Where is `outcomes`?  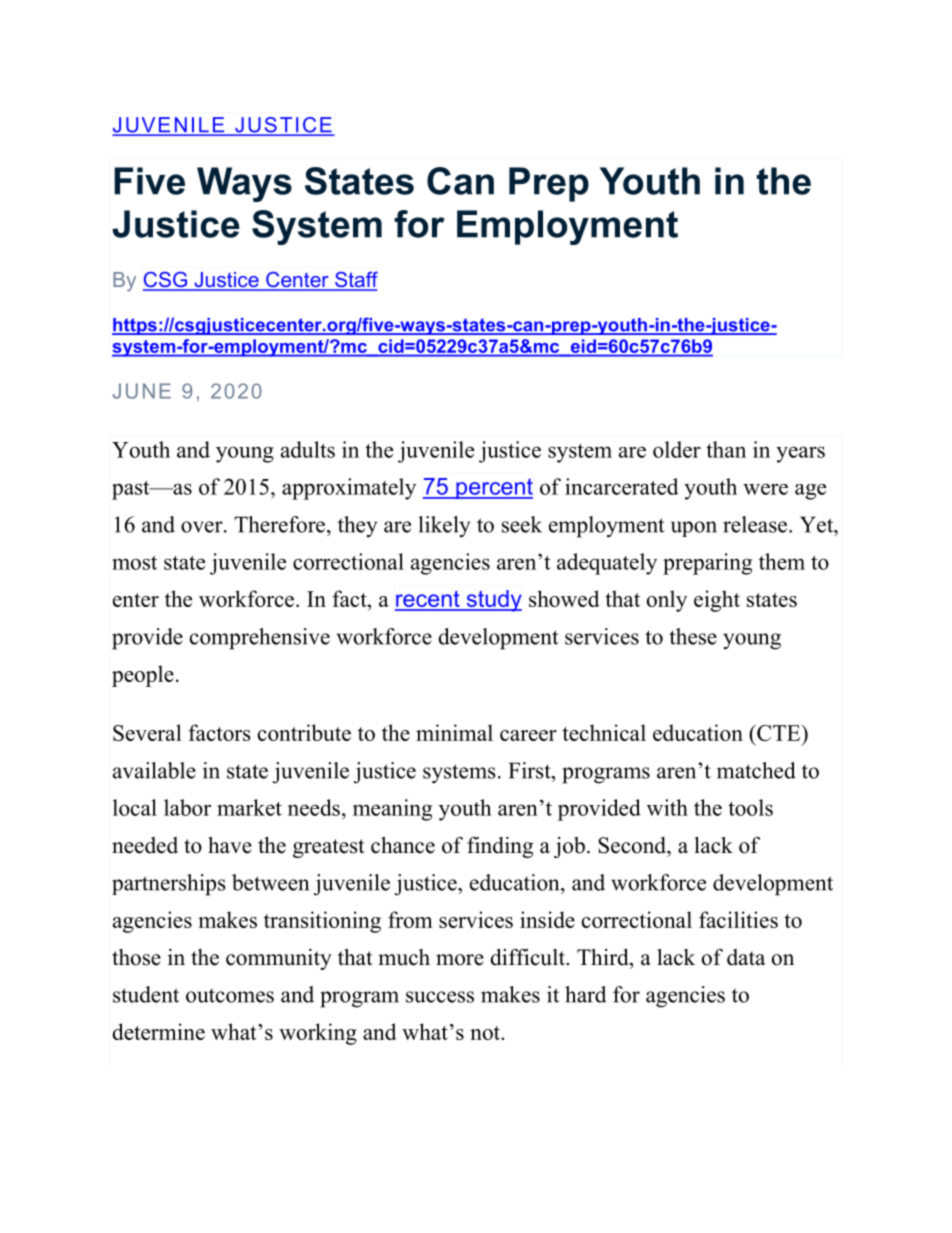 outcomes is located at coordinates (230, 996).
